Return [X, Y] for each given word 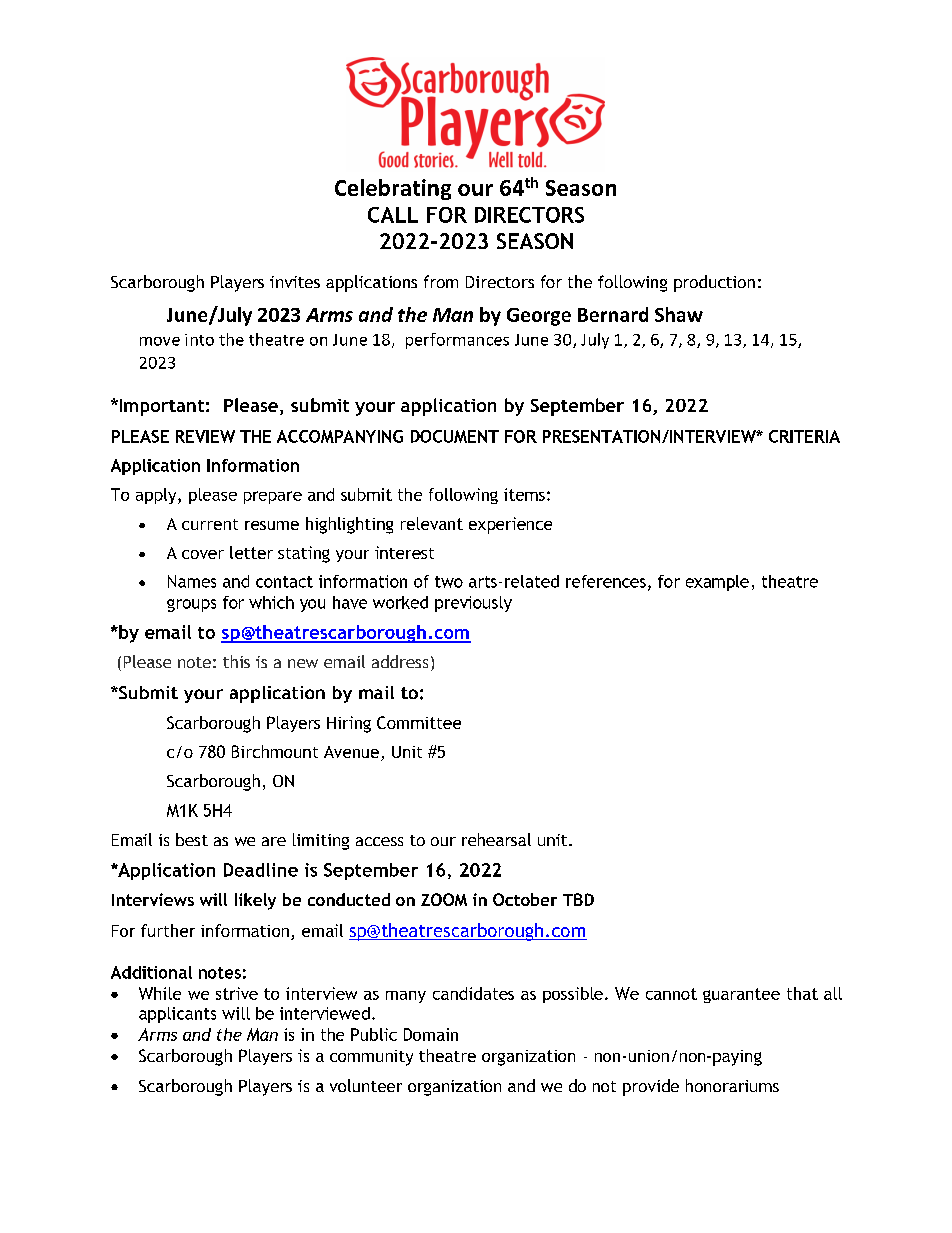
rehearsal [496, 839]
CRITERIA [804, 436]
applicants [177, 1015]
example [717, 583]
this [236, 661]
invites [295, 282]
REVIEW [205, 436]
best [192, 839]
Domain [431, 1034]
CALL [393, 215]
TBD [578, 899]
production [714, 283]
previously [473, 604]
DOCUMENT [455, 436]
